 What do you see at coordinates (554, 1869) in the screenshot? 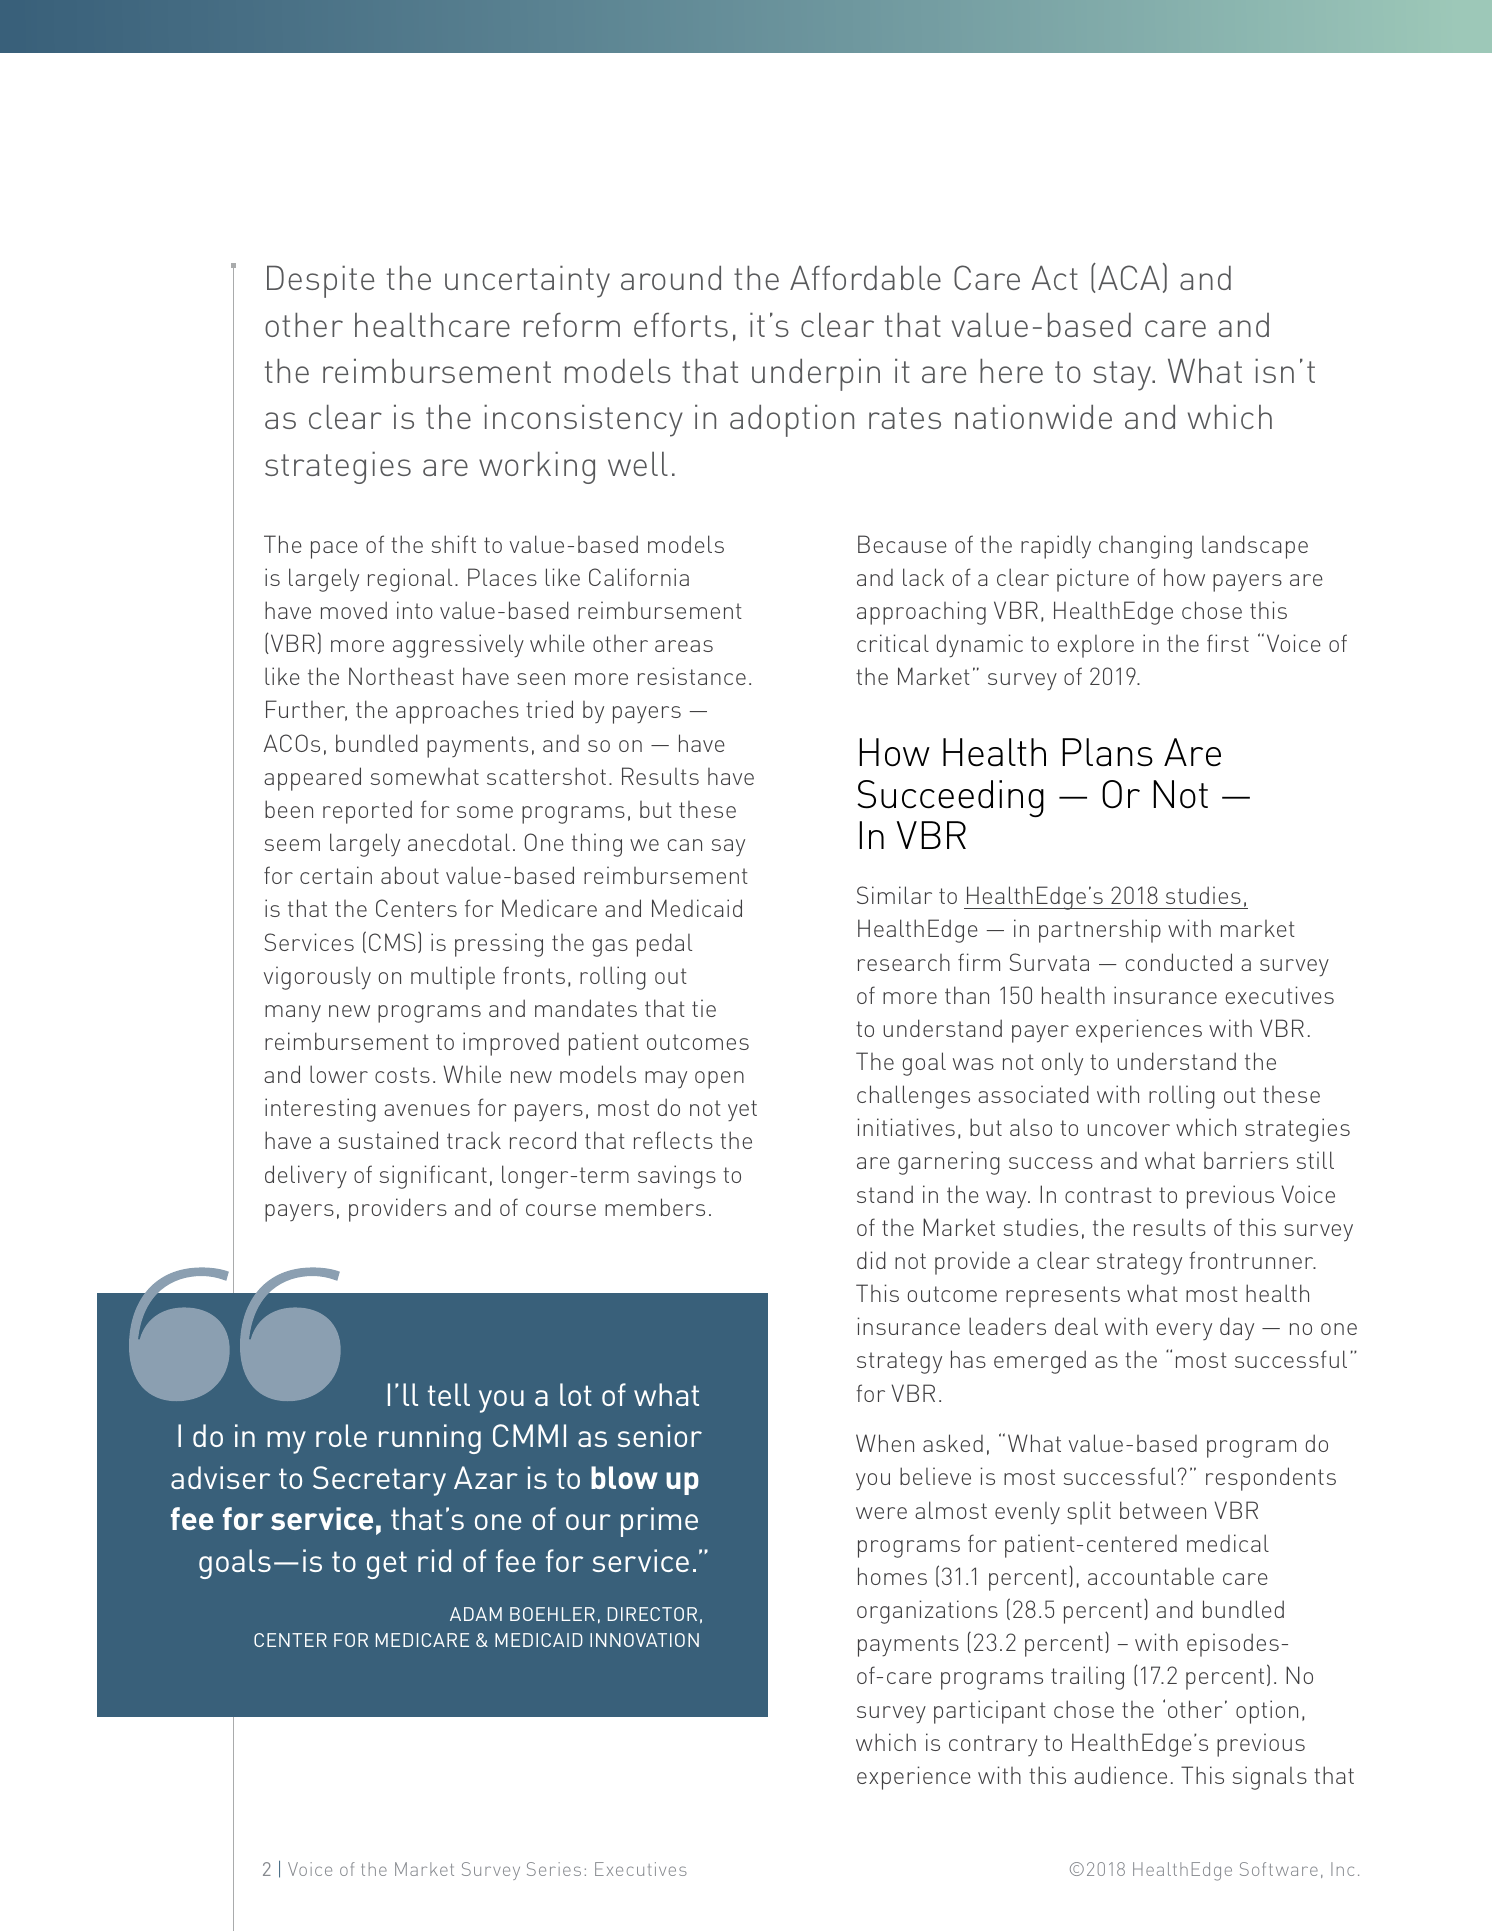
I see `Series` at bounding box center [554, 1869].
